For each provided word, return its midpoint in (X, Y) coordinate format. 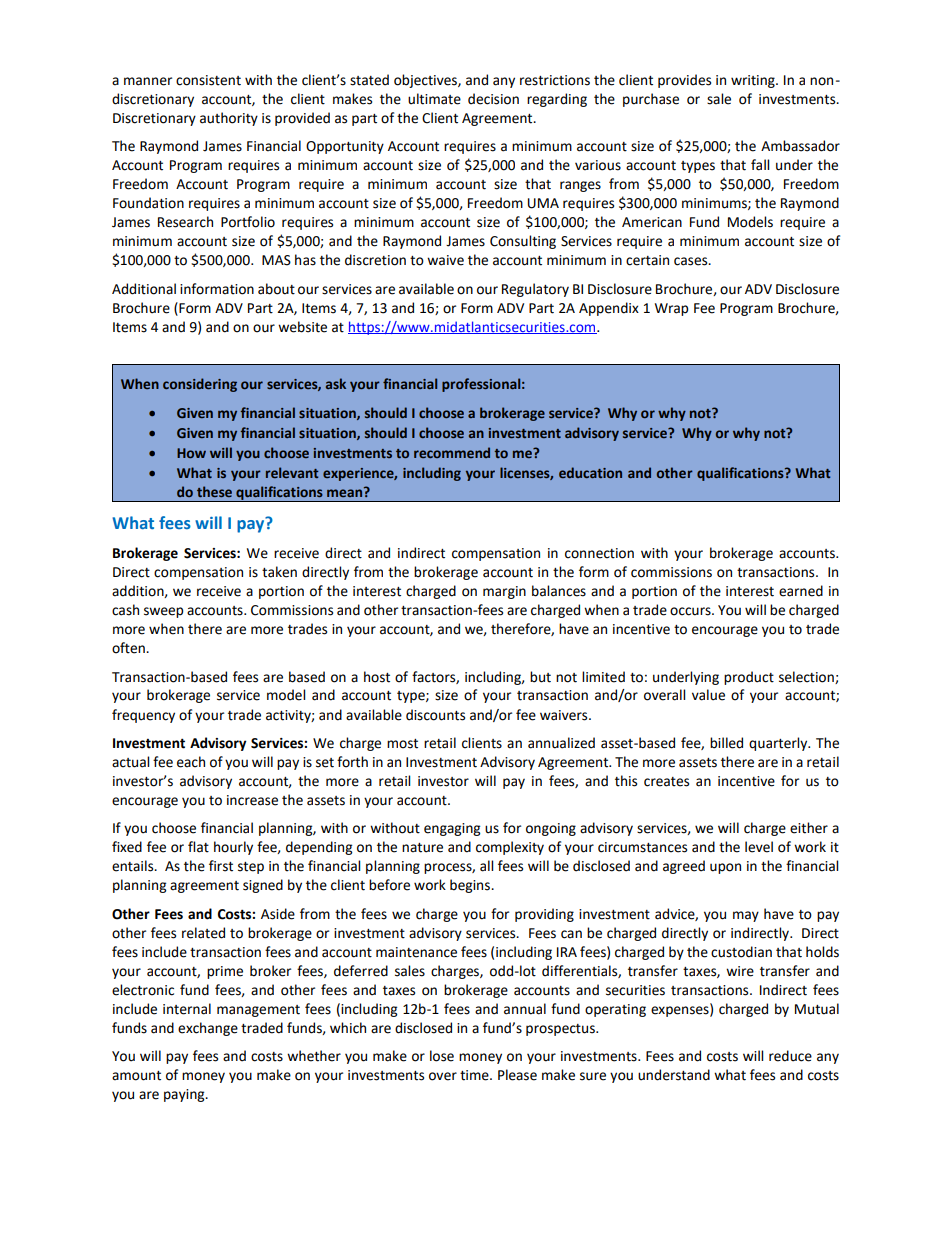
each (191, 762)
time (475, 1075)
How (191, 453)
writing (754, 81)
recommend (452, 452)
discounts (435, 715)
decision (493, 99)
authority (229, 119)
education (590, 472)
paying (185, 1095)
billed (726, 743)
